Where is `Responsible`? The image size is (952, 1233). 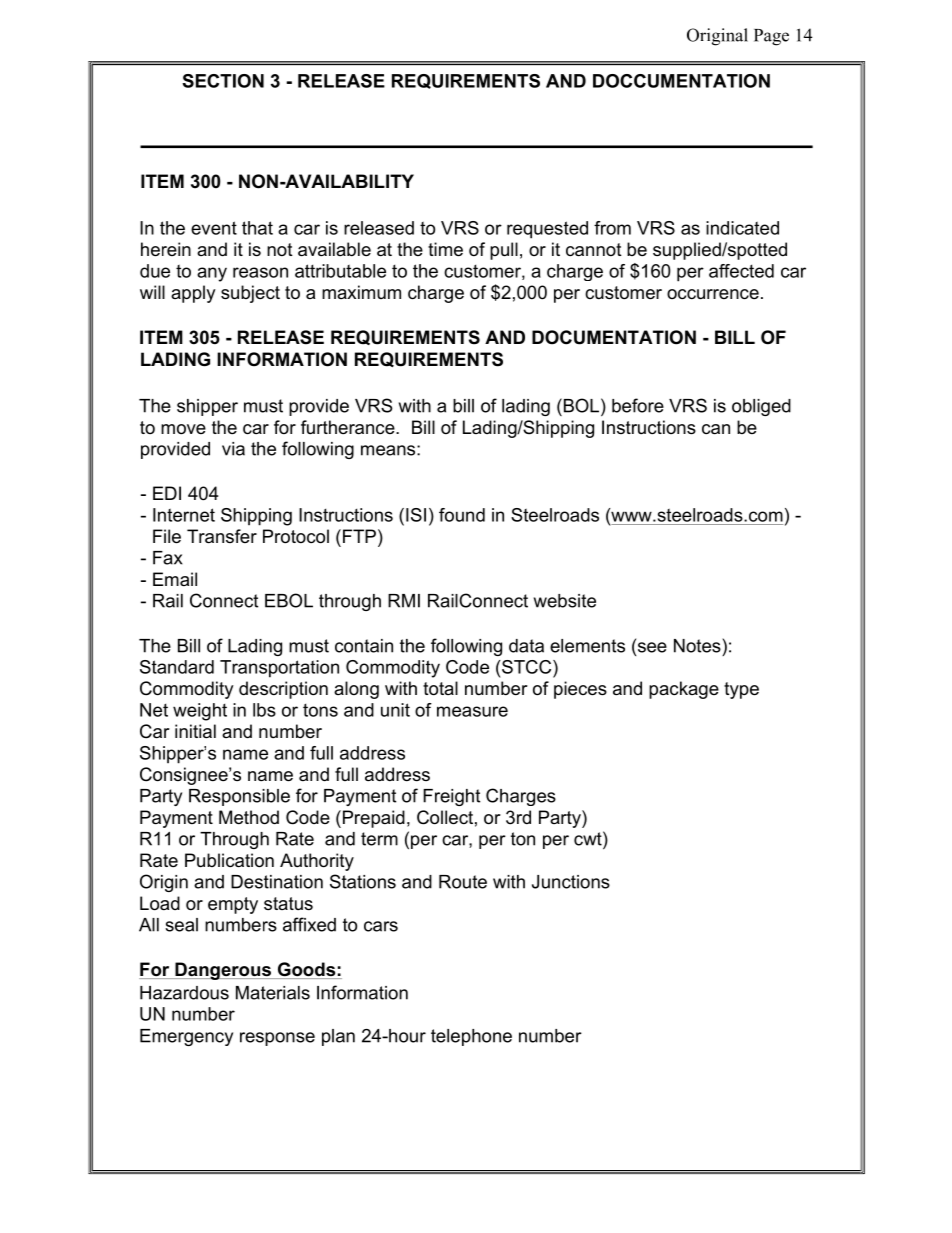 Responsible is located at coordinates (239, 797).
